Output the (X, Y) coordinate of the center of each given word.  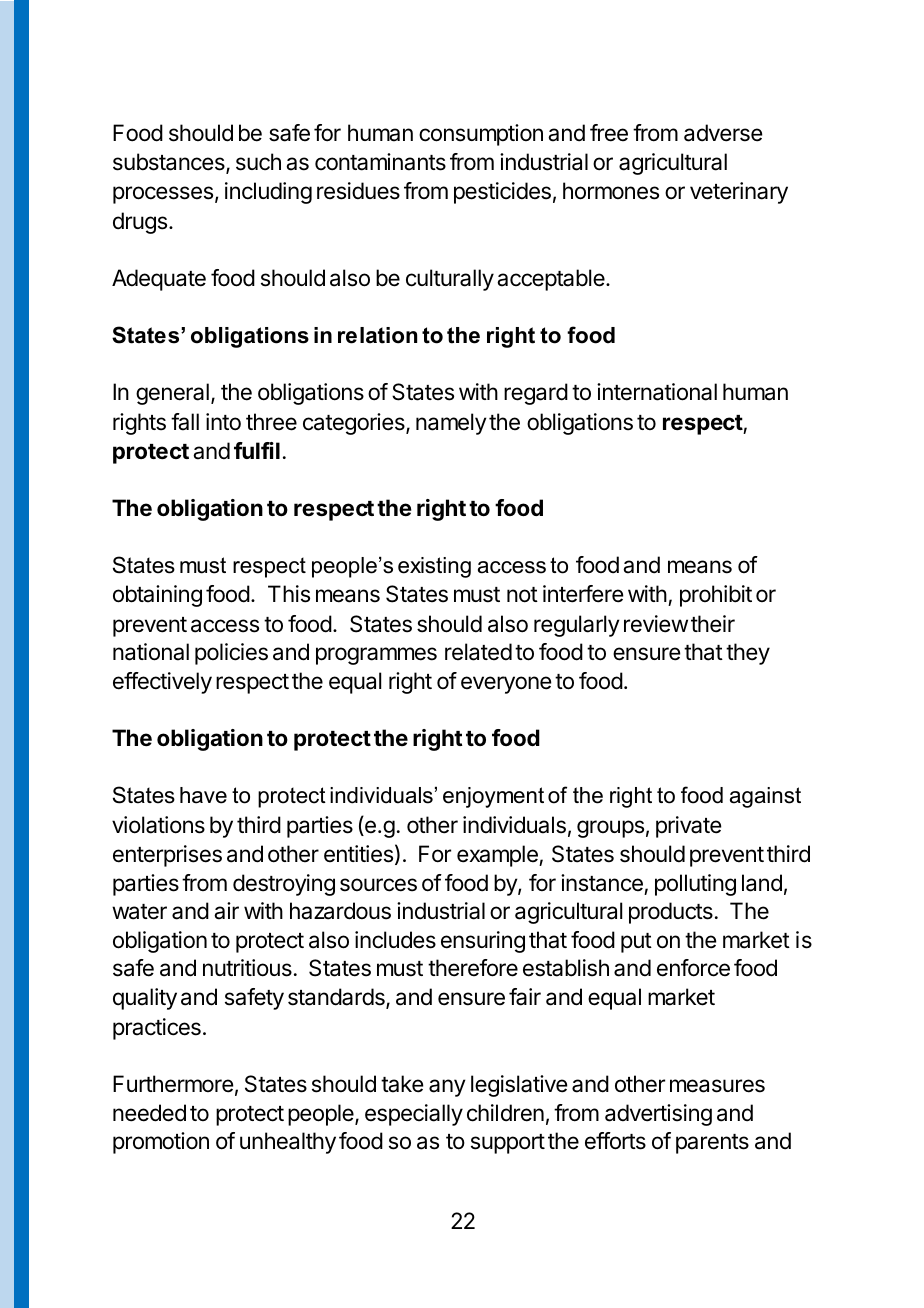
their (713, 624)
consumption (481, 135)
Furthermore (173, 1084)
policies (231, 654)
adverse (723, 133)
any (447, 1088)
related (478, 652)
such (258, 162)
